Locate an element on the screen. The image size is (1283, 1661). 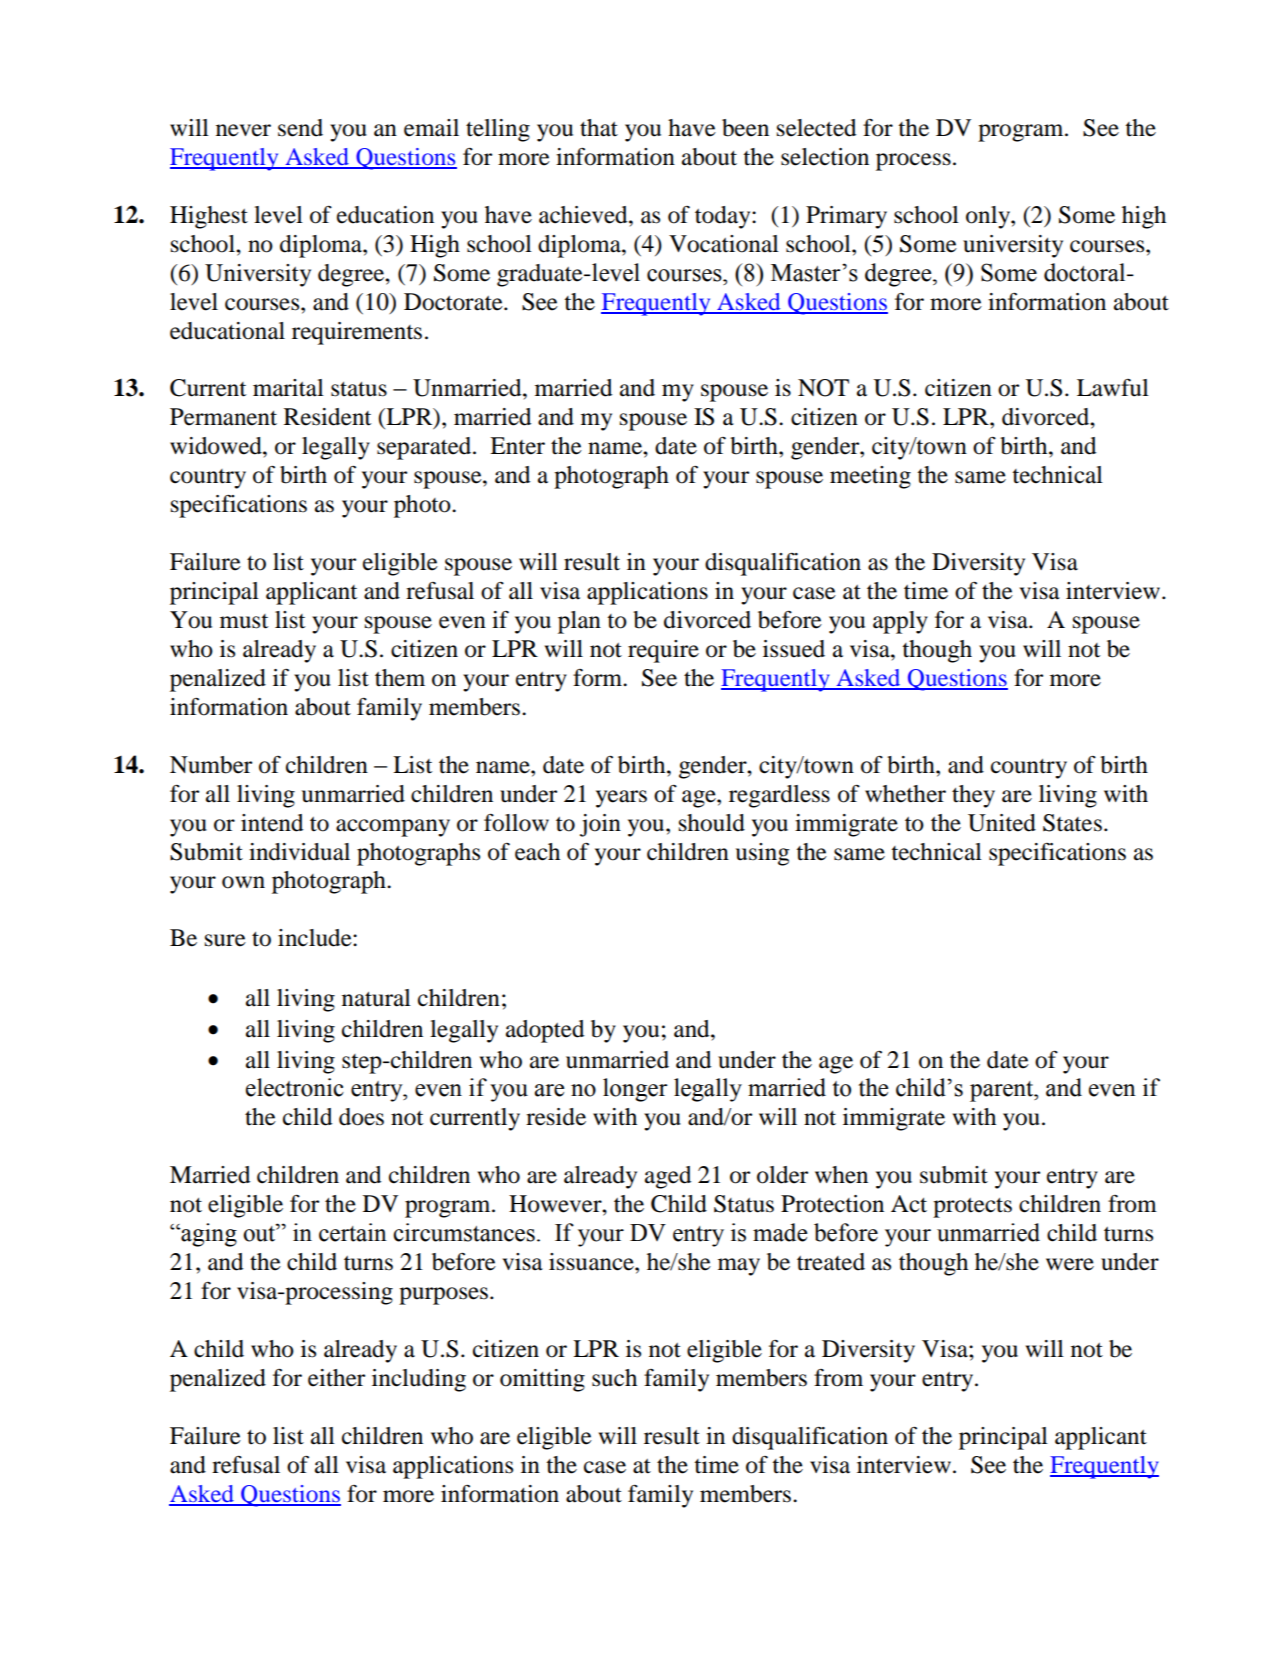
protects is located at coordinates (972, 1208).
